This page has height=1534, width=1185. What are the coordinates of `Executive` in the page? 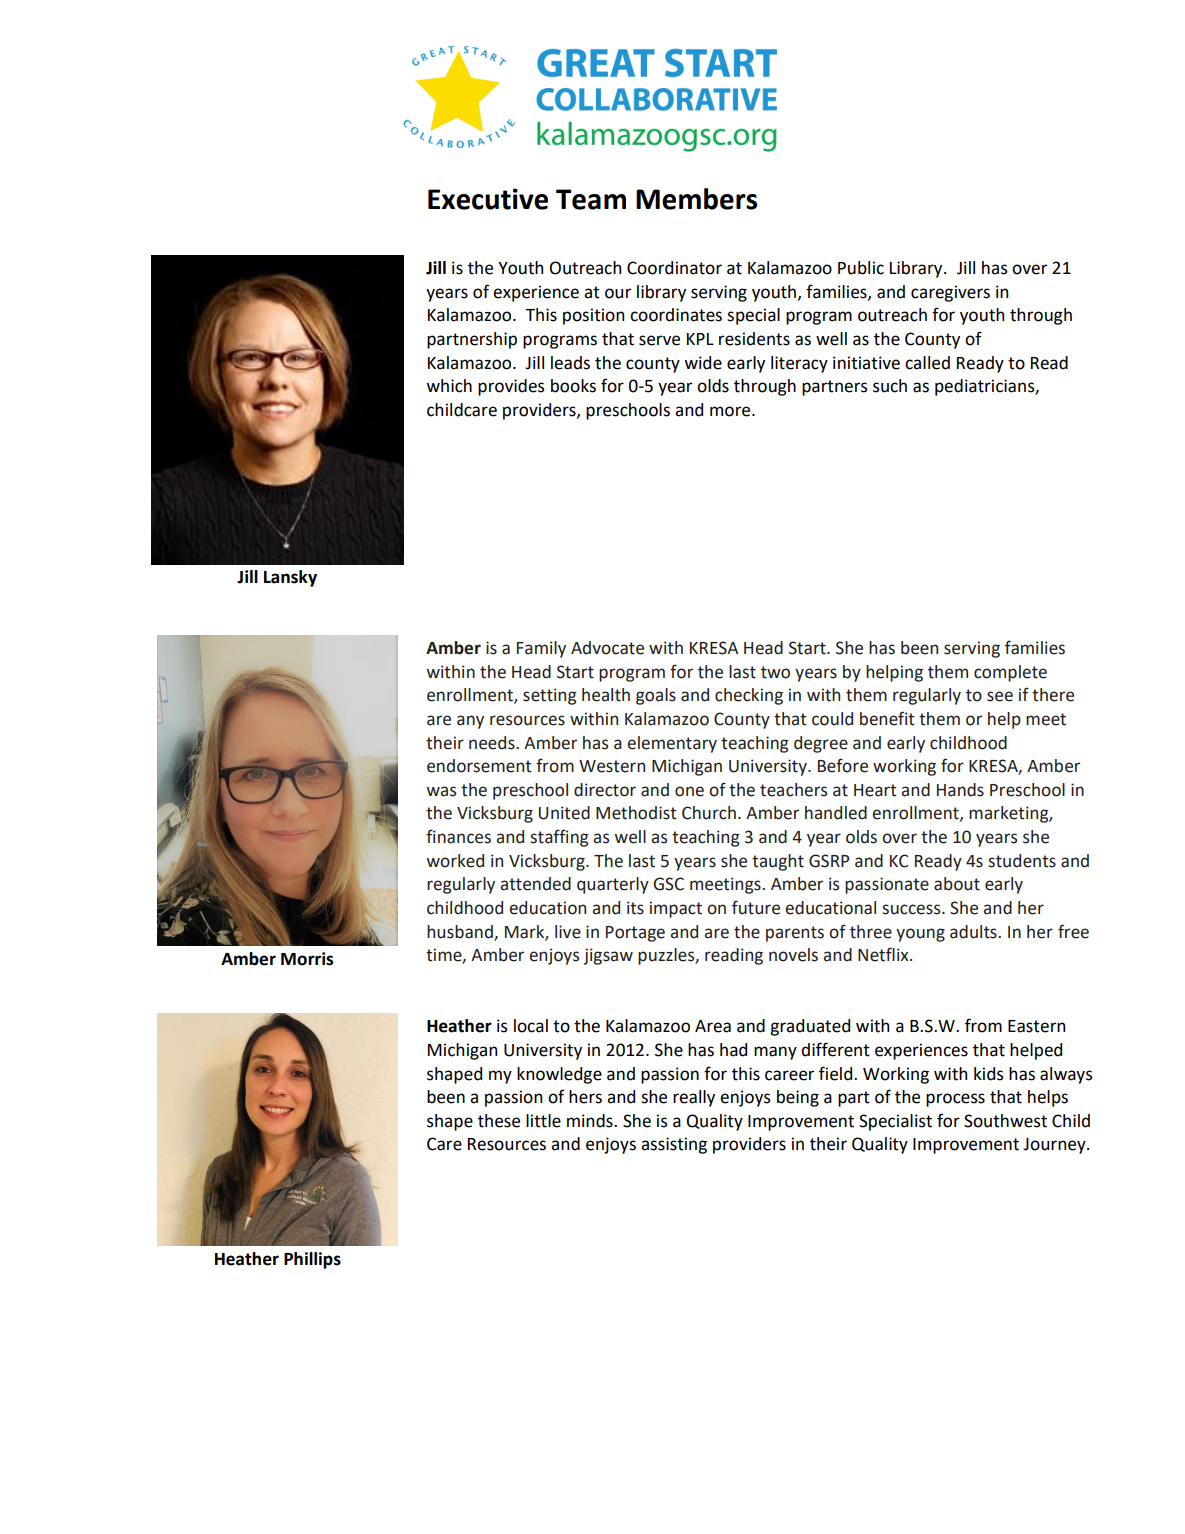 It's located at (488, 199).
